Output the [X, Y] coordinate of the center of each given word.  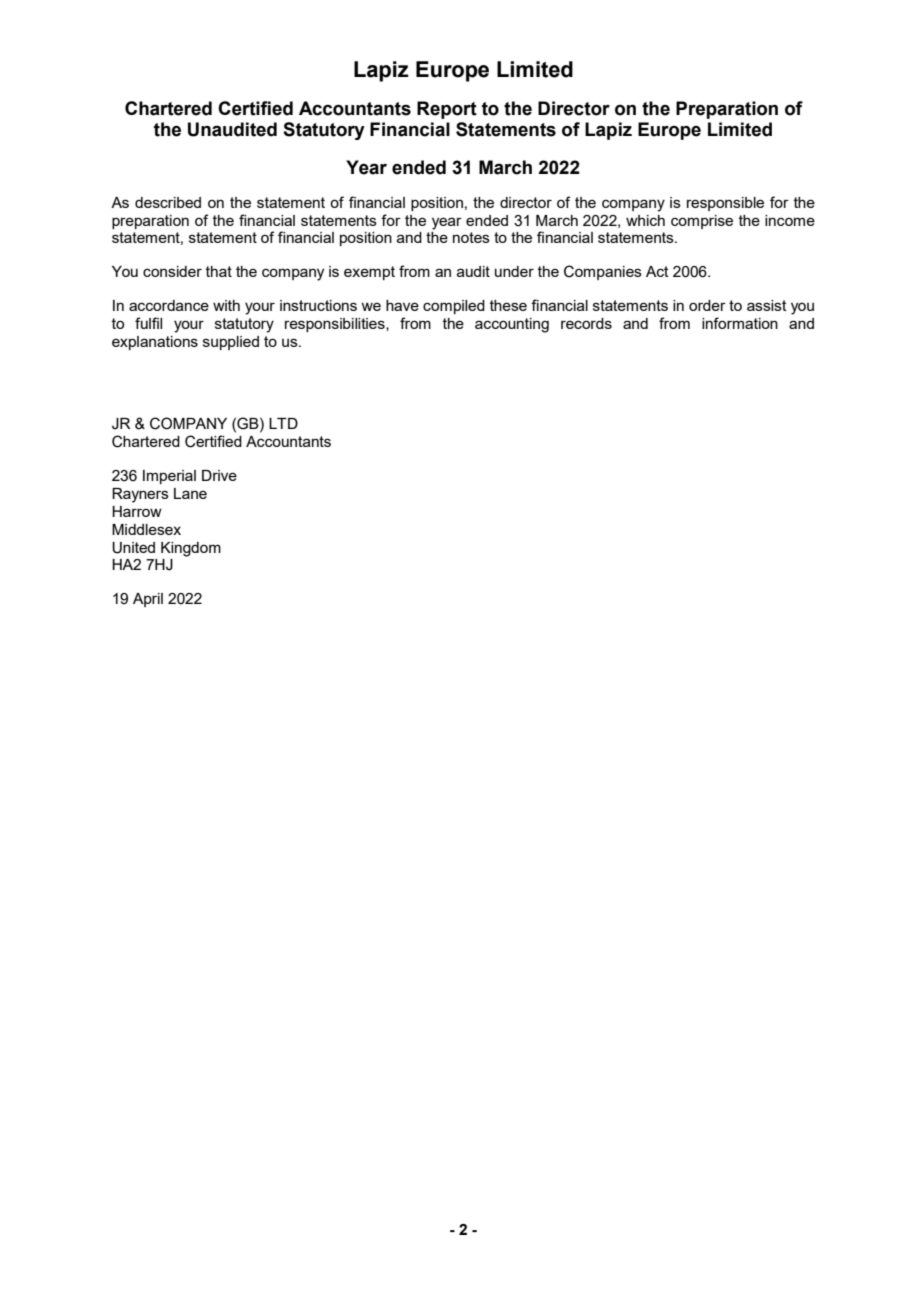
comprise [702, 222]
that [219, 271]
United [133, 548]
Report [447, 110]
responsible [725, 204]
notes [471, 237]
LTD [283, 423]
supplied [231, 343]
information [740, 323]
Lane [190, 493]
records [586, 323]
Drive [219, 475]
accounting [512, 325]
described [168, 202]
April [148, 600]
